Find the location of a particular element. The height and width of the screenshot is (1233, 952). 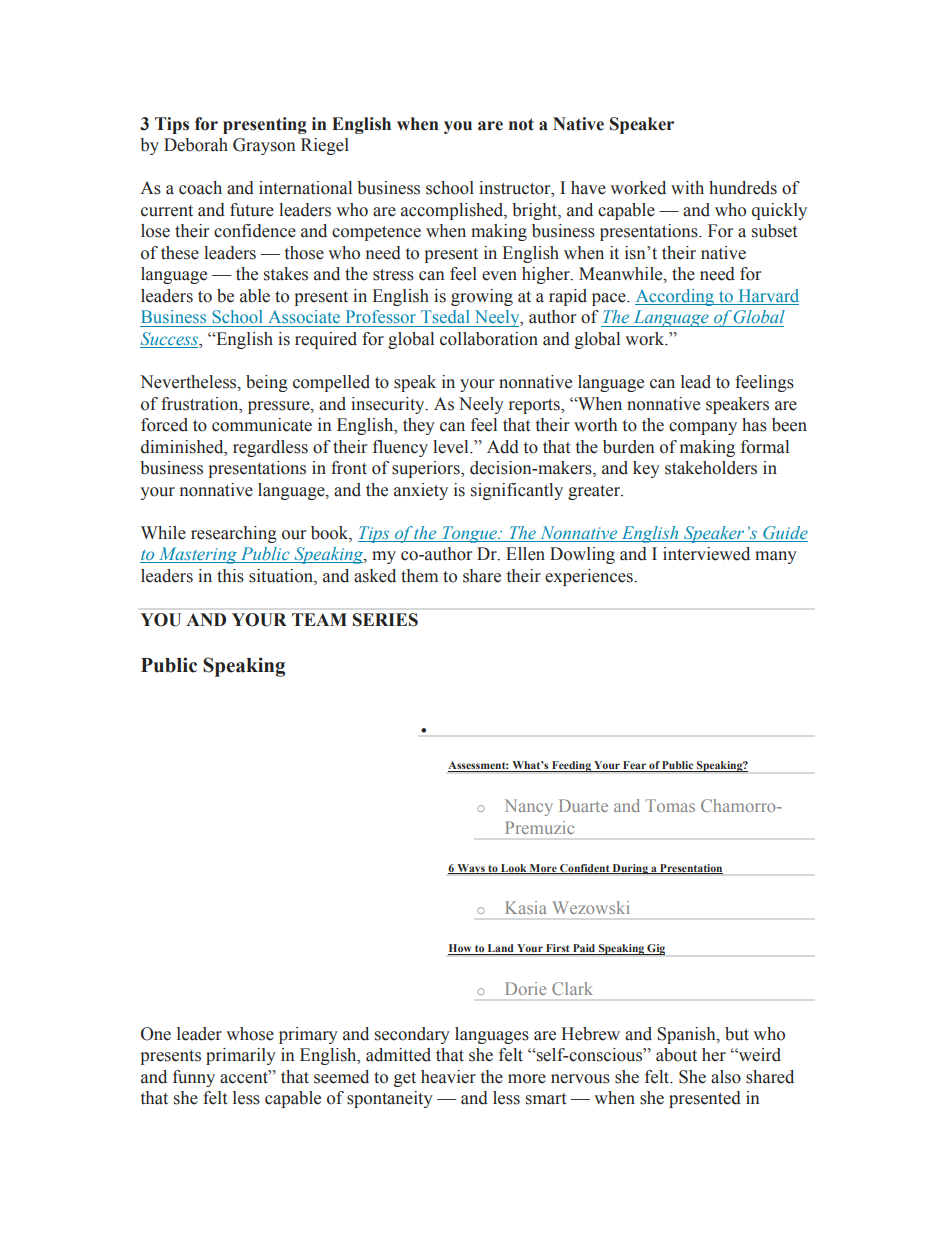

primarily is located at coordinates (241, 1056).
